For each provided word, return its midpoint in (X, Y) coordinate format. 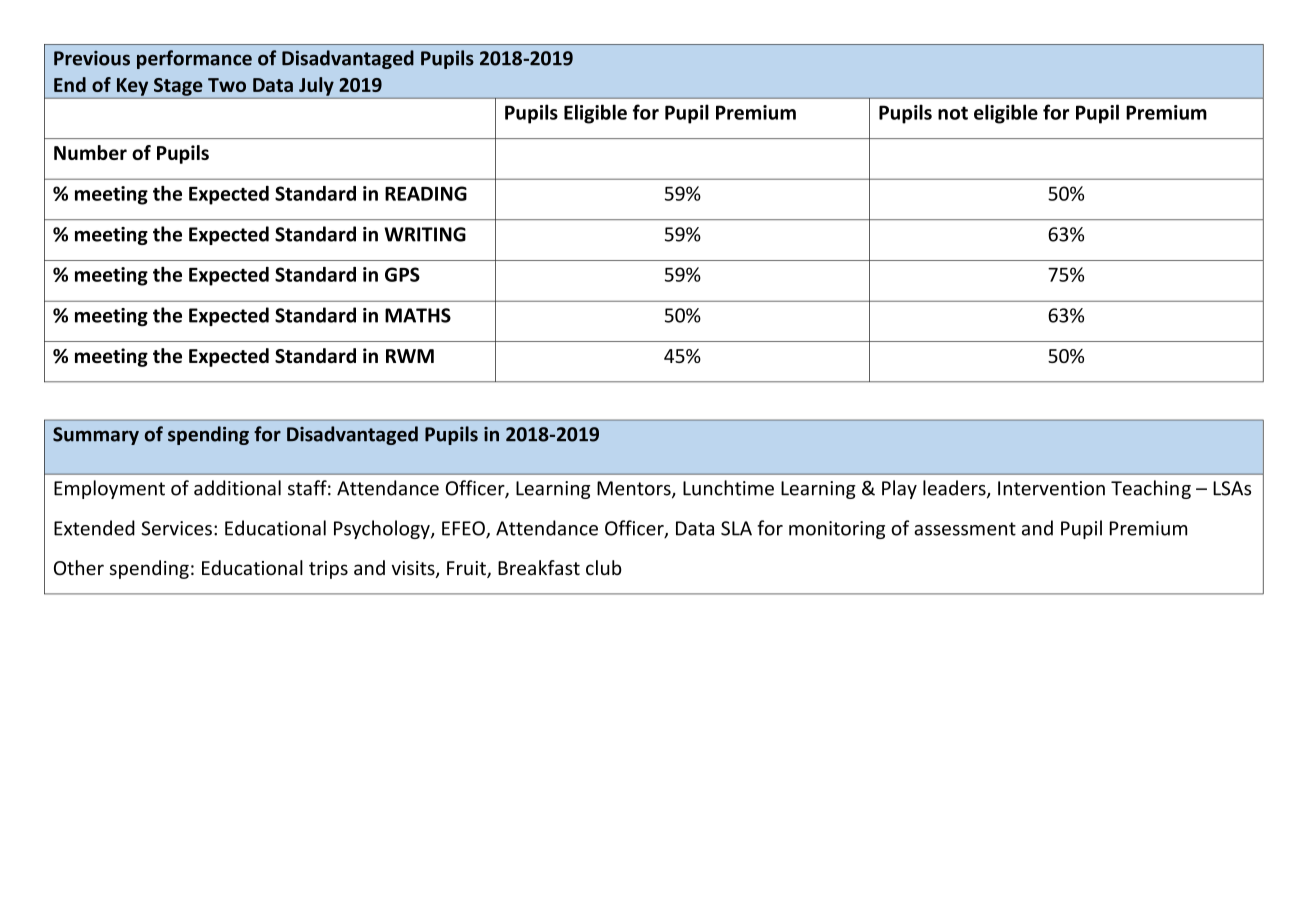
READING (426, 193)
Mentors (635, 489)
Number (90, 152)
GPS (402, 274)
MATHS (418, 315)
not (953, 113)
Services (176, 528)
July (316, 86)
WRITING (425, 234)
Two (227, 85)
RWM (410, 356)
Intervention (1051, 488)
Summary (96, 436)
